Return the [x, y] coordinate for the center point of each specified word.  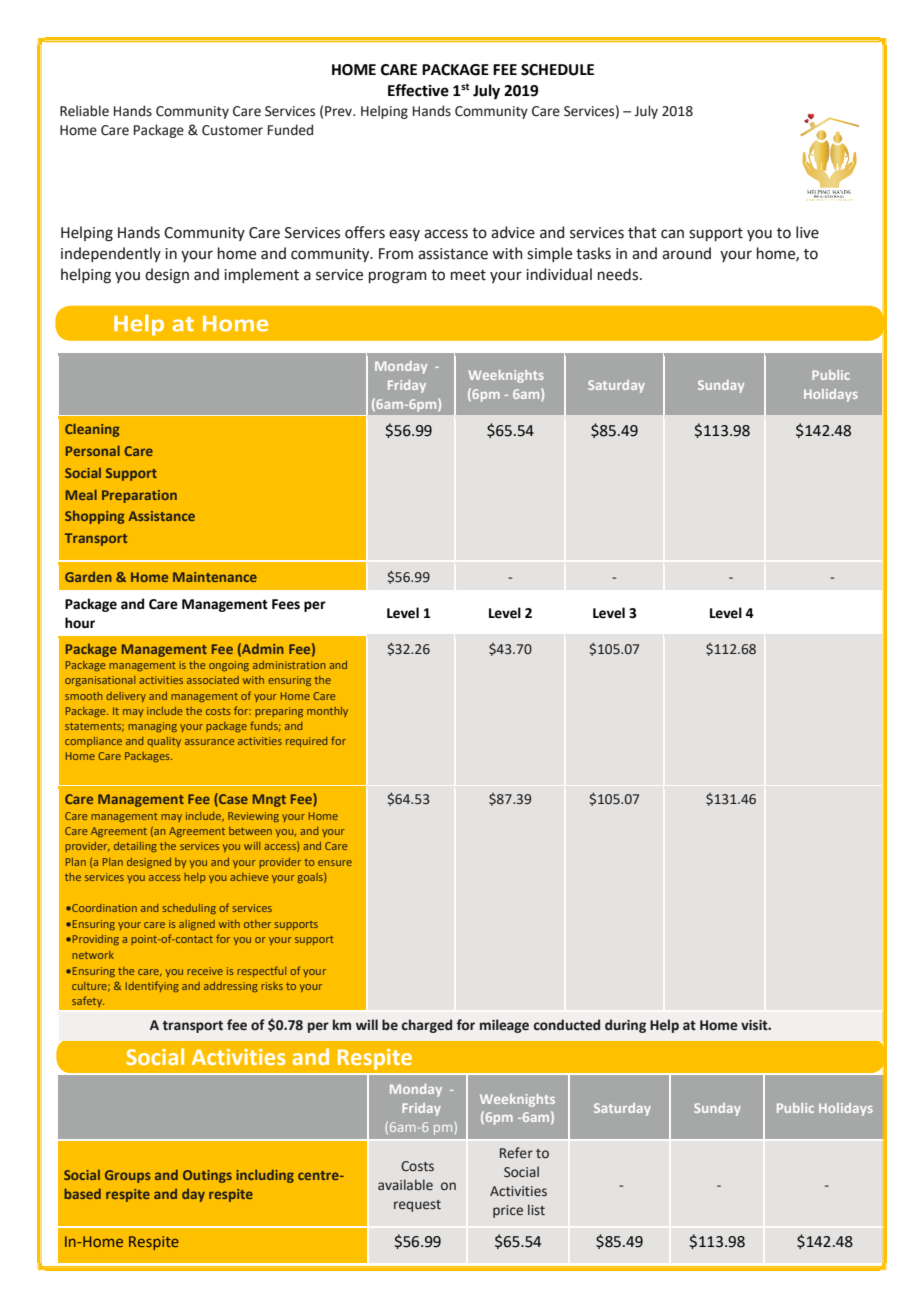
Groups [127, 1176]
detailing [135, 847]
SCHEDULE [557, 70]
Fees [286, 604]
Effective [418, 90]
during [625, 1026]
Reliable [84, 111]
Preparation [139, 496]
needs [619, 274]
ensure [335, 863]
